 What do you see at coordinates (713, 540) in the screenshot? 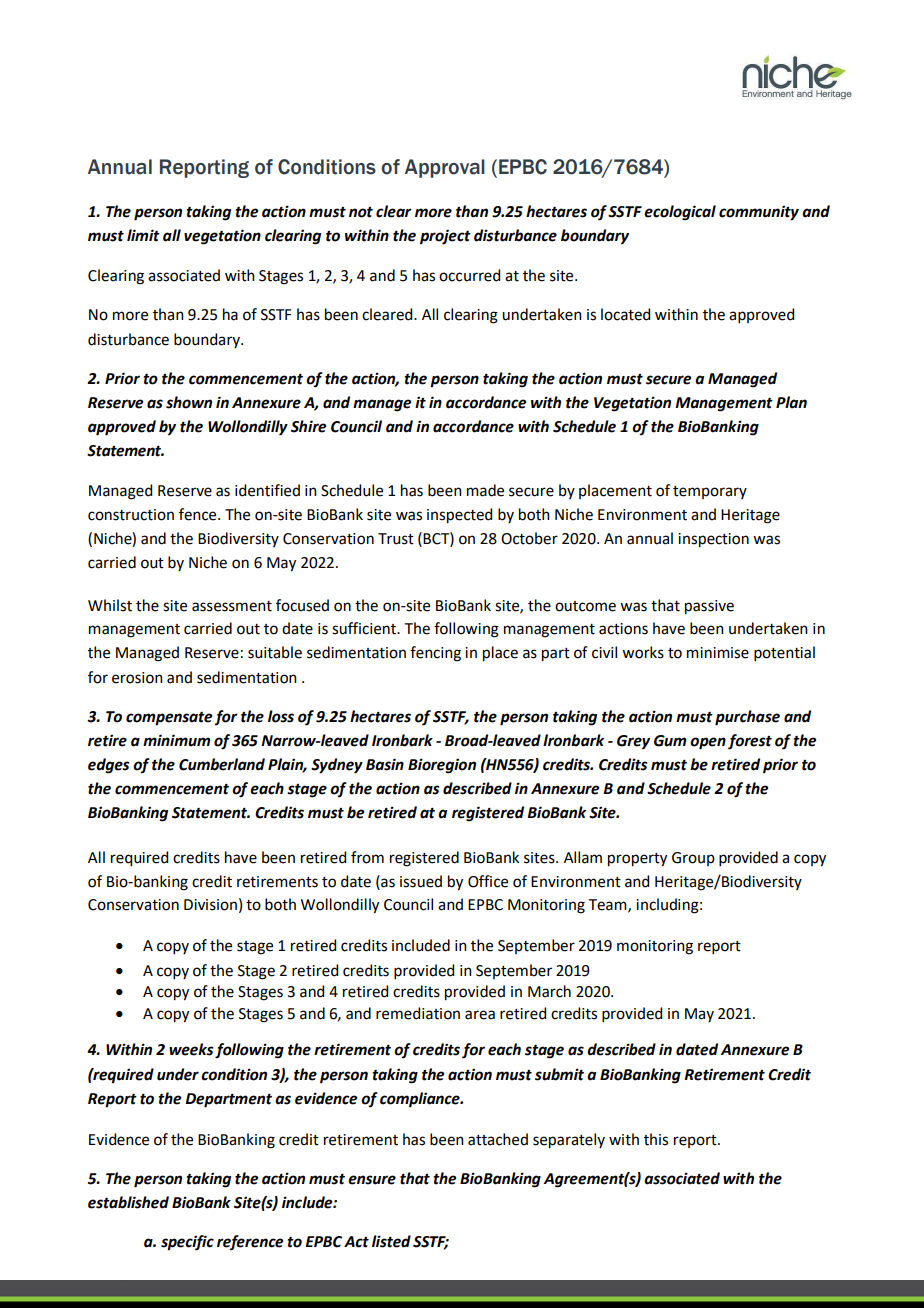
I see `inspection` at bounding box center [713, 540].
